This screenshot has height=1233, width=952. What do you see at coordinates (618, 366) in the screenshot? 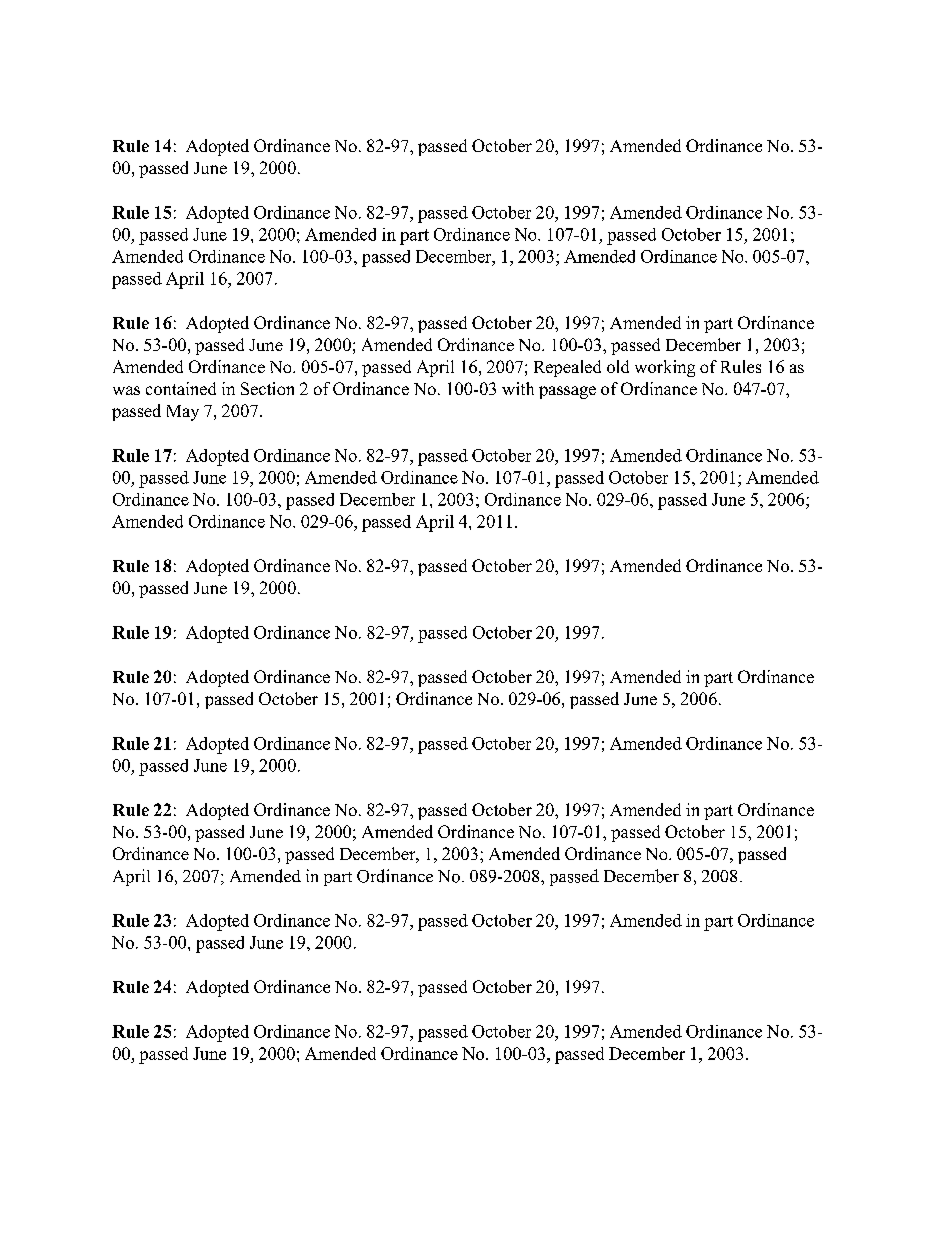
I see `old` at bounding box center [618, 366].
